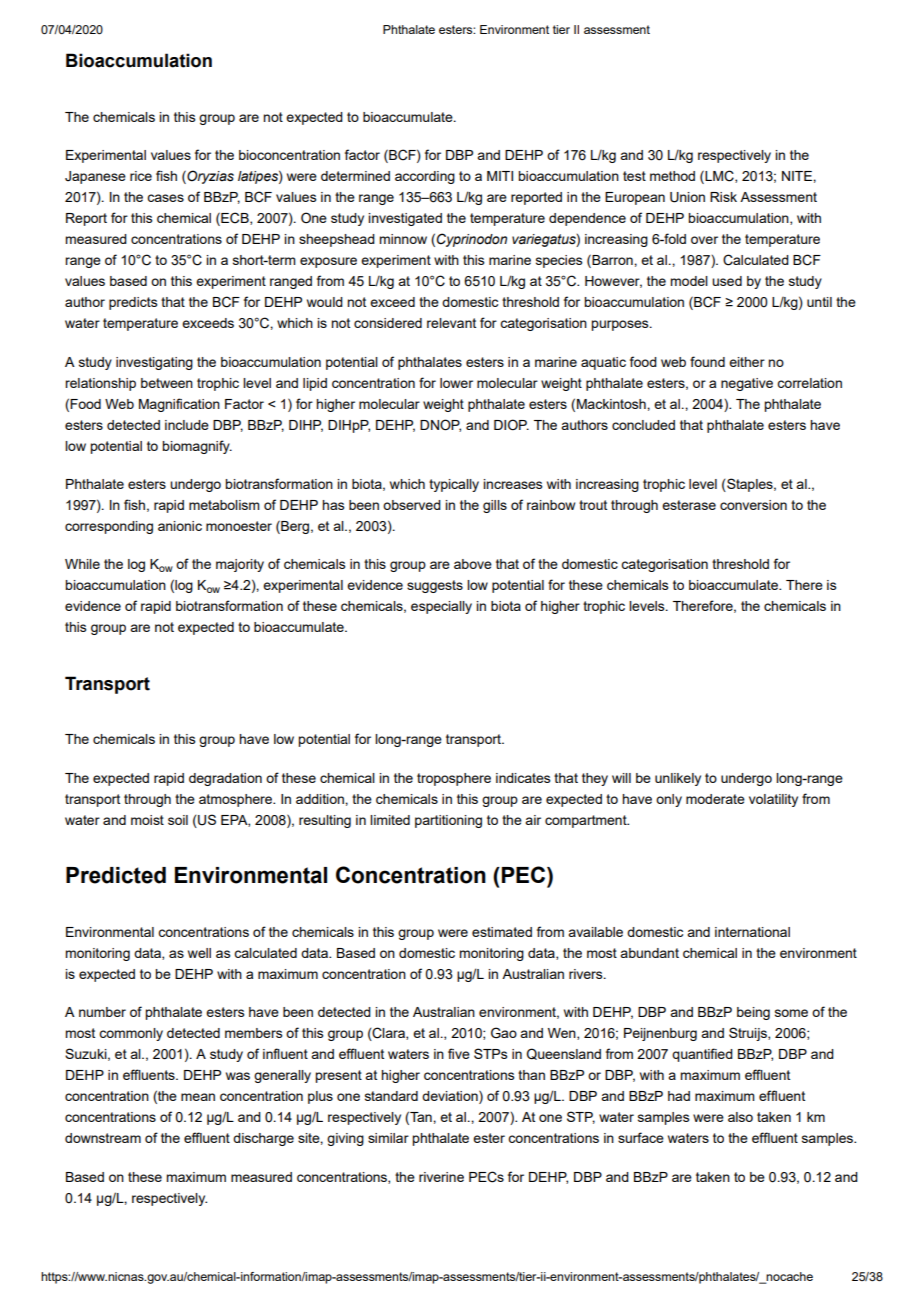 Image resolution: width=924 pixels, height=1307 pixels. Describe the element at coordinates (747, 384) in the image. I see `negative` at that location.
